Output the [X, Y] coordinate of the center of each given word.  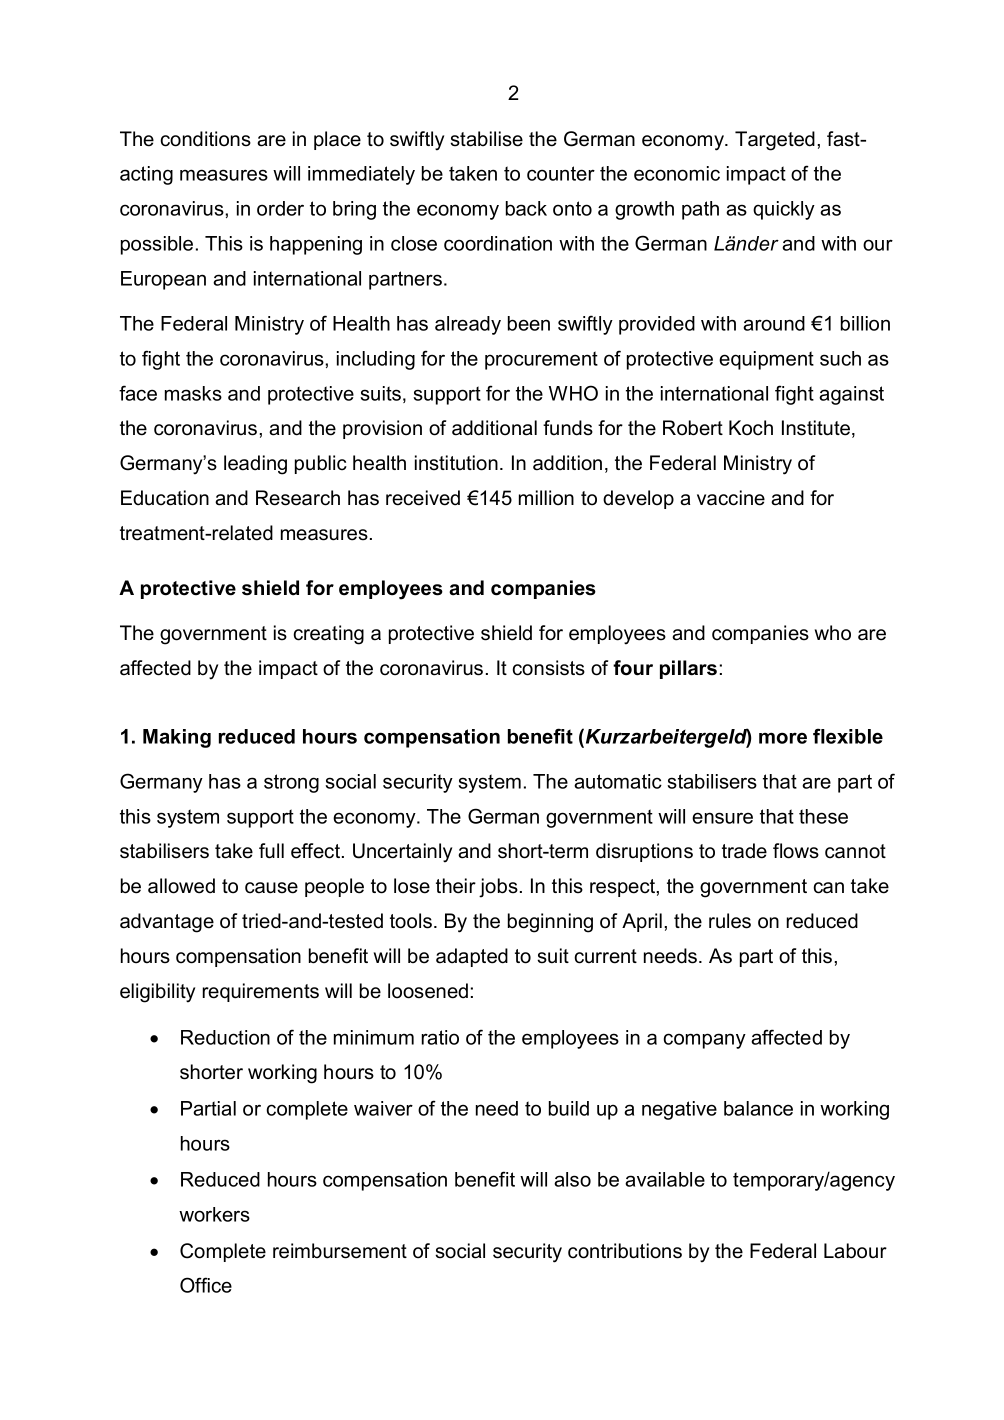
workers [214, 1214]
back [526, 208]
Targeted [775, 141]
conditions [205, 139]
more [783, 738]
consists [548, 668]
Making [177, 738]
